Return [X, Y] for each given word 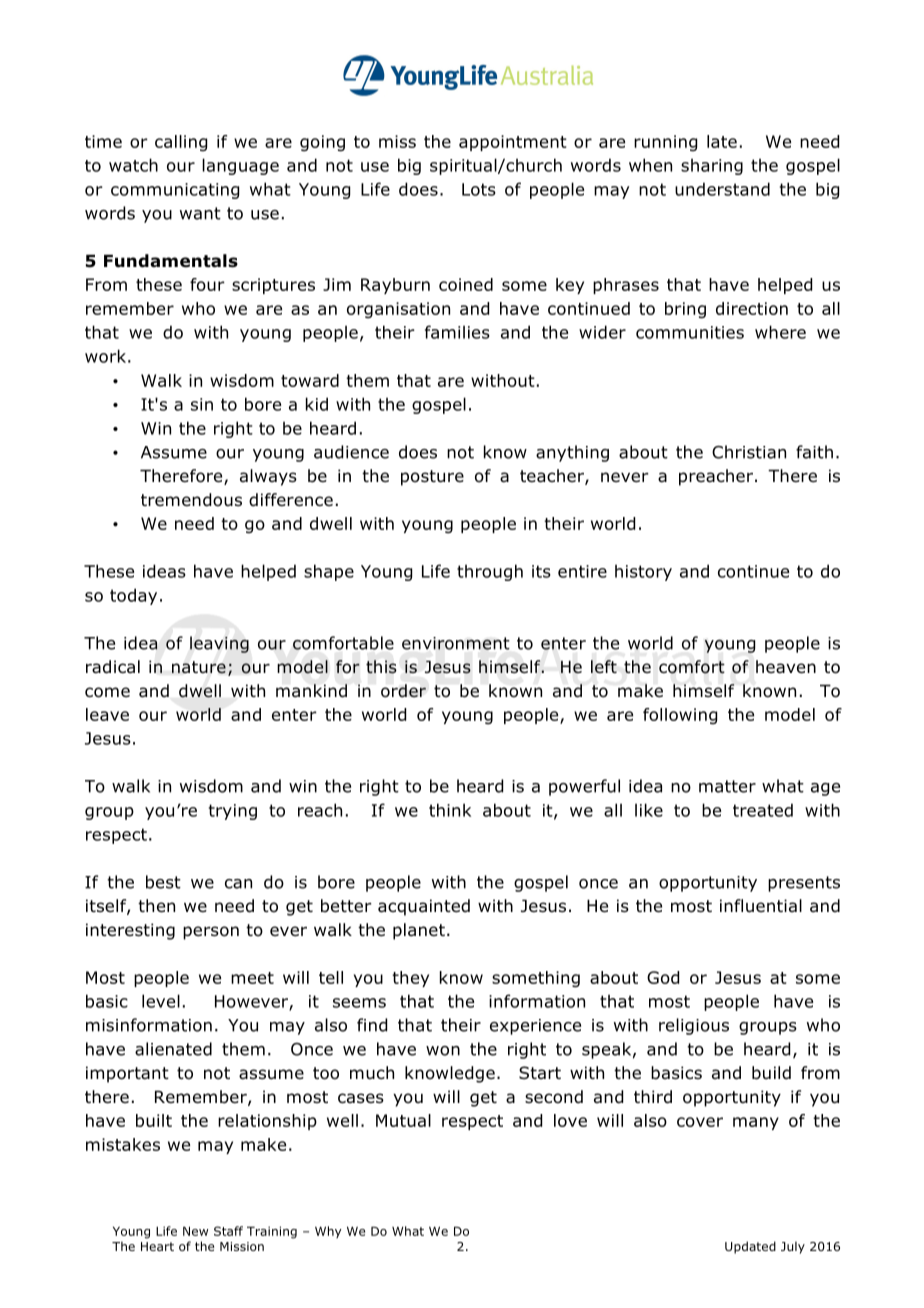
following [680, 716]
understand [722, 189]
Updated [750, 1247]
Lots [479, 189]
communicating [175, 191]
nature [199, 667]
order [403, 691]
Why [328, 1232]
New [195, 1231]
